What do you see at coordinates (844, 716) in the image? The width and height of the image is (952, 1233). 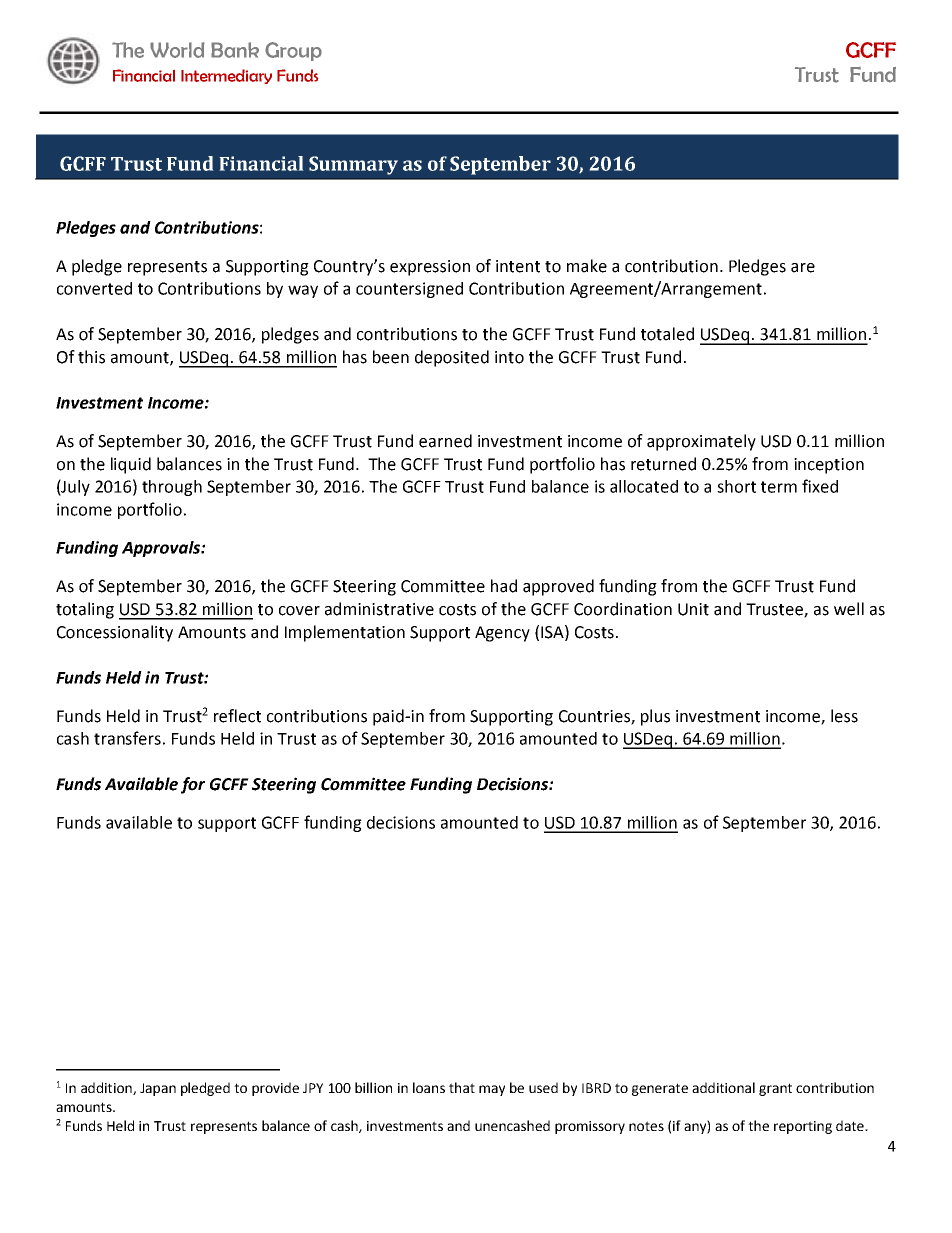 I see `less` at bounding box center [844, 716].
